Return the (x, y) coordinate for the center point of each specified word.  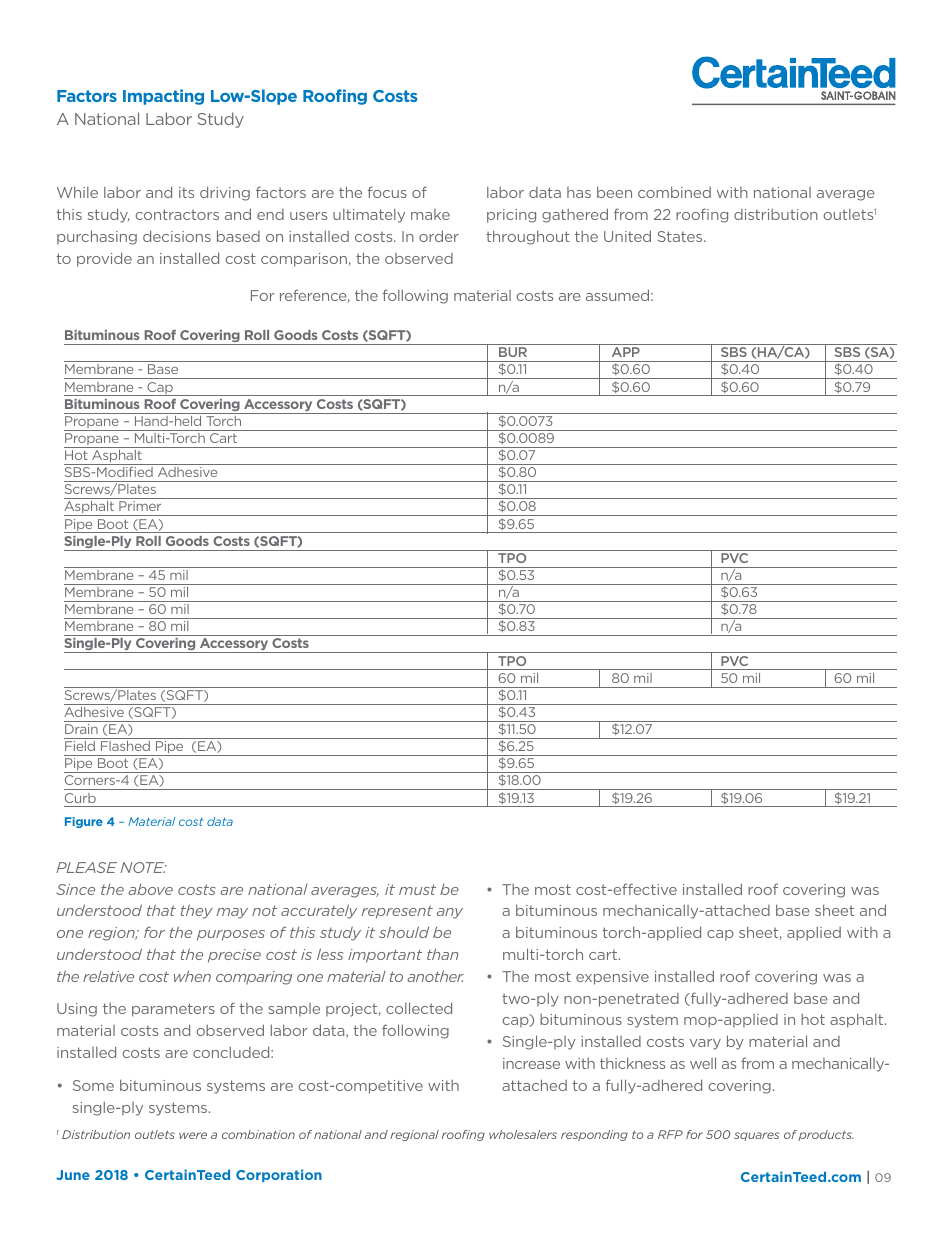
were (193, 1135)
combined (674, 192)
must (417, 889)
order (439, 236)
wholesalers (523, 1134)
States (681, 236)
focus (387, 192)
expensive (612, 978)
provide (104, 259)
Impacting (163, 97)
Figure (84, 822)
